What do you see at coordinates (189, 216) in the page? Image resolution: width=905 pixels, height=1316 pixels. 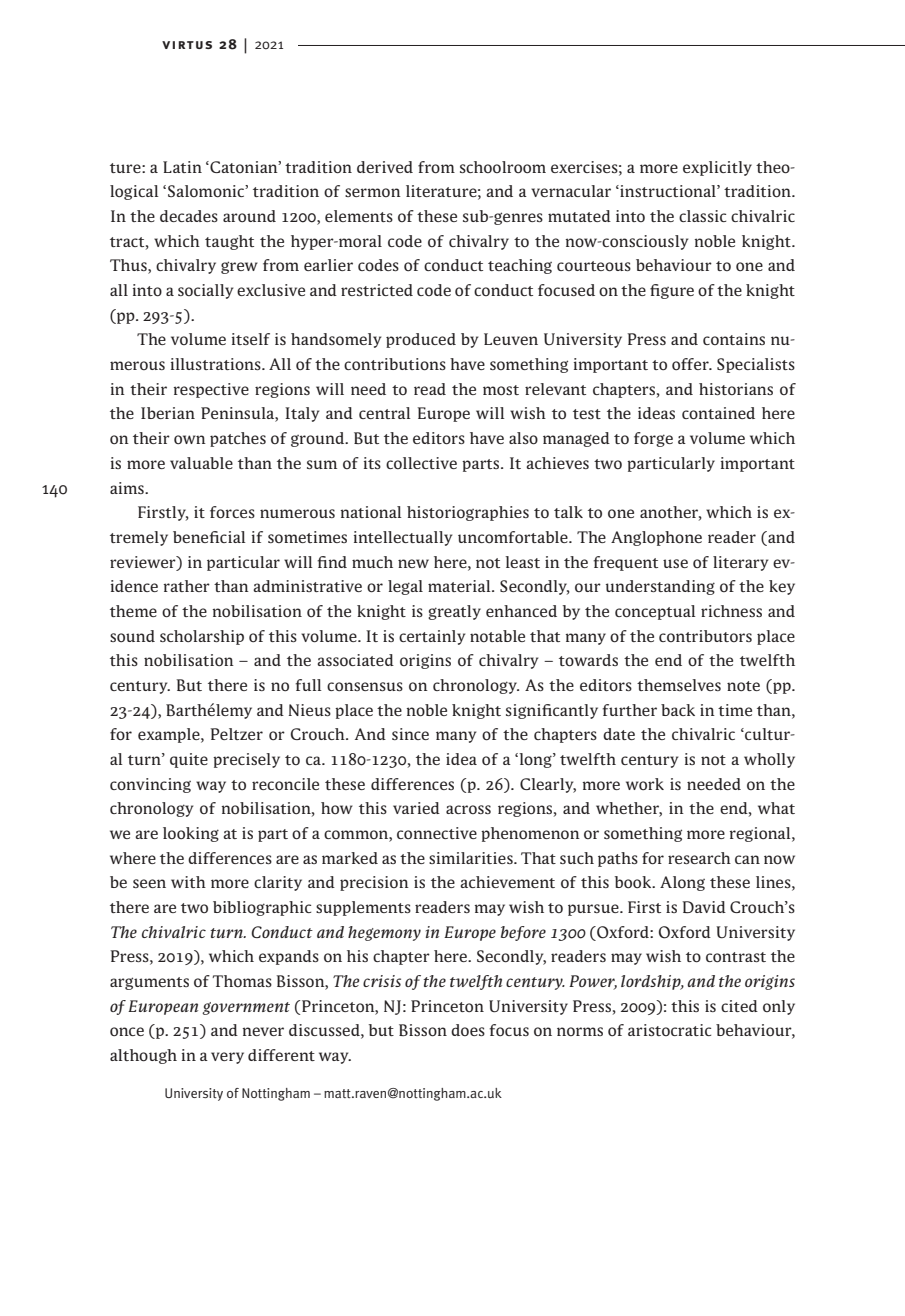 I see `decades` at bounding box center [189, 216].
